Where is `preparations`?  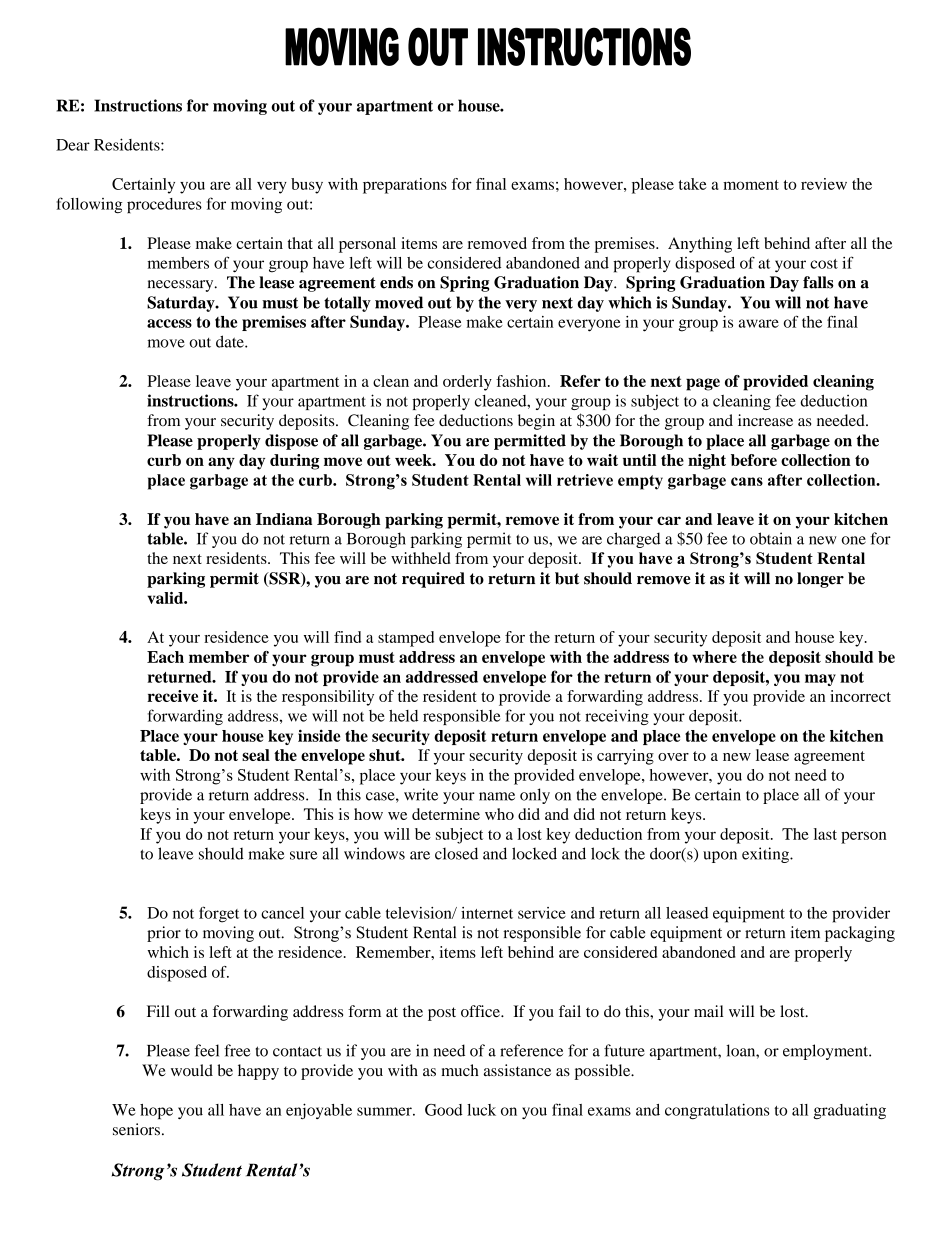
preparations is located at coordinates (405, 186).
